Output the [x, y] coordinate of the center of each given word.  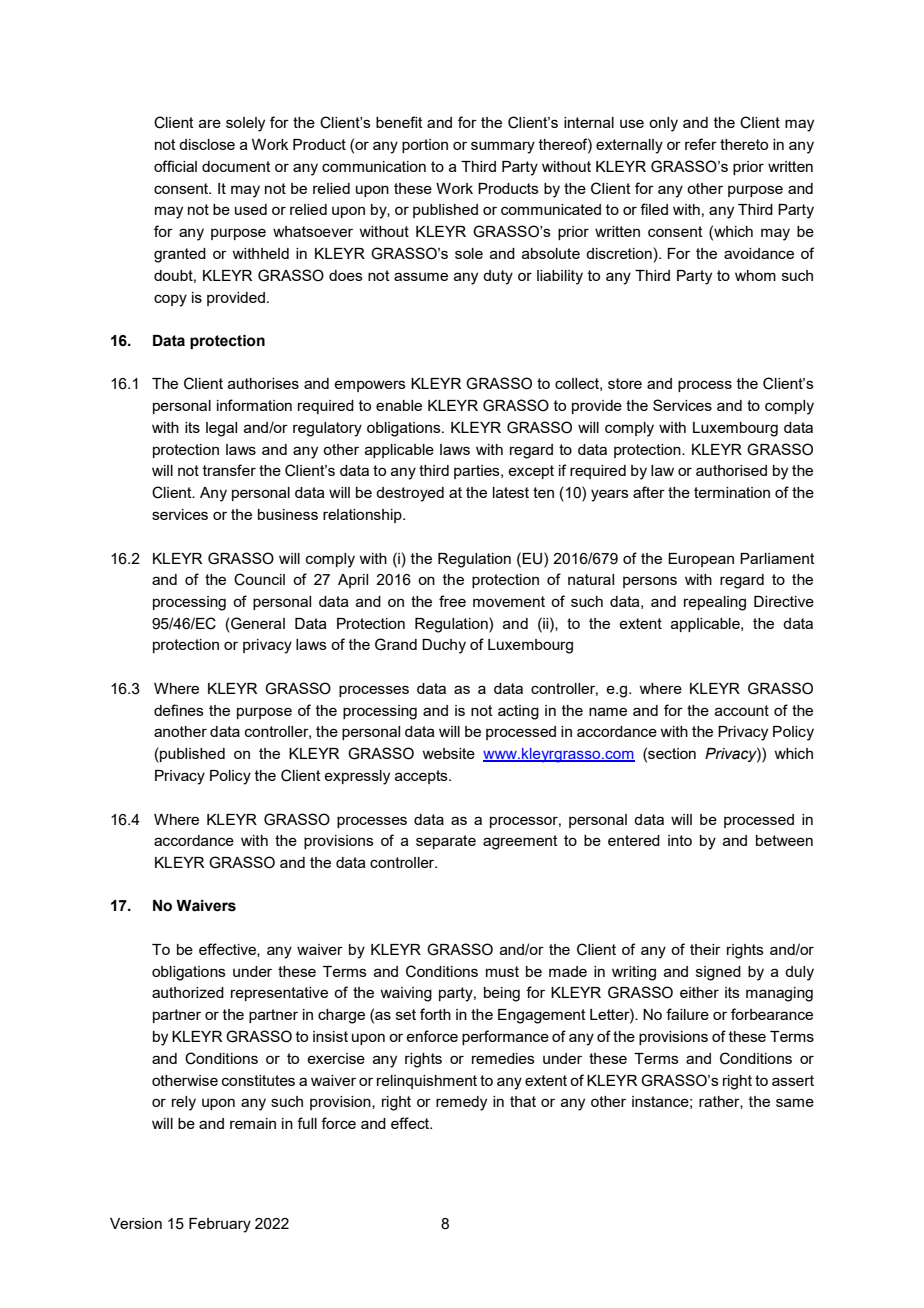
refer [701, 144]
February [220, 1225]
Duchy [444, 646]
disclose [207, 144]
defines [179, 710]
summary [503, 147]
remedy [461, 1103]
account [742, 710]
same [795, 1102]
